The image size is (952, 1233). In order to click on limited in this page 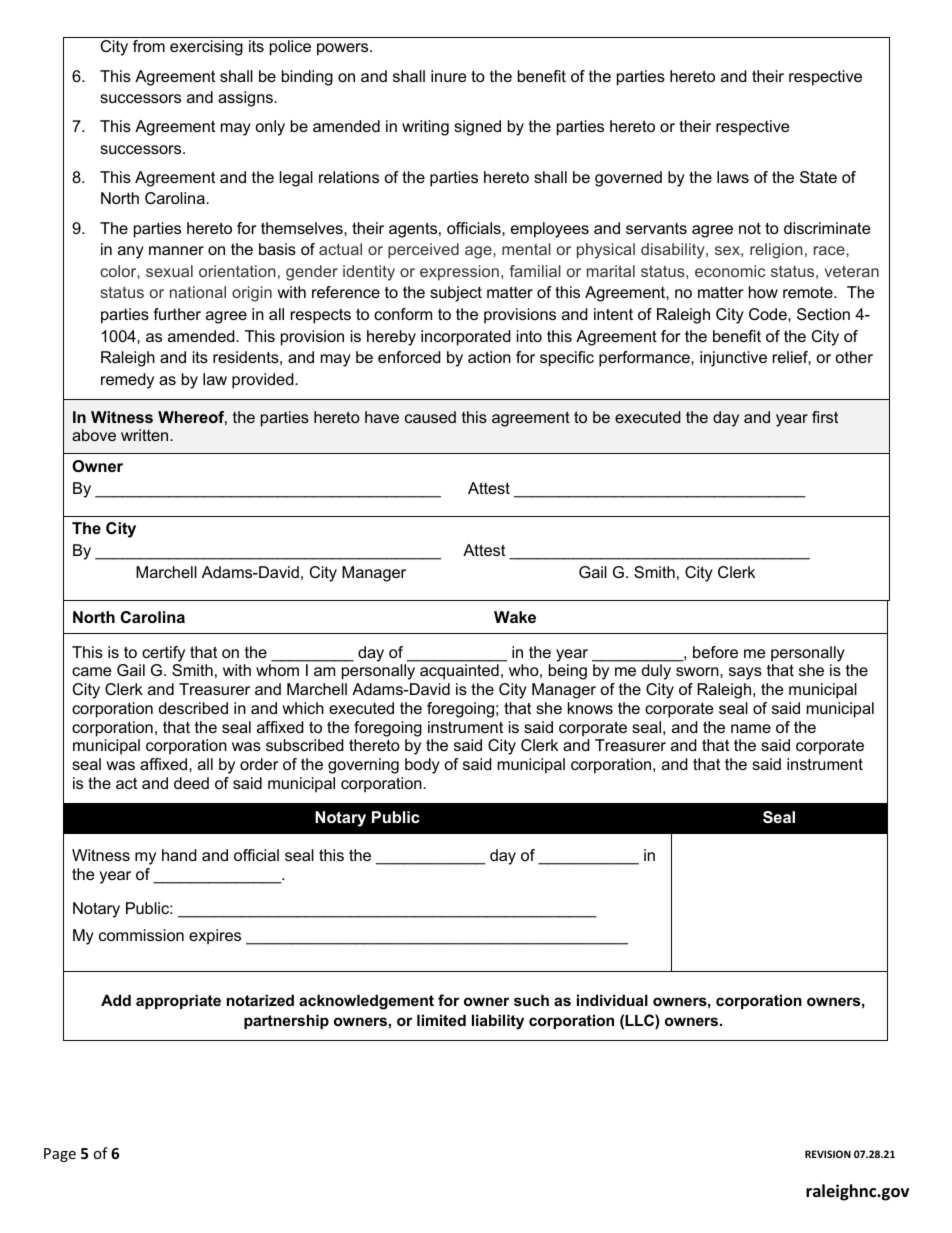, I will do `click(441, 1020)`.
